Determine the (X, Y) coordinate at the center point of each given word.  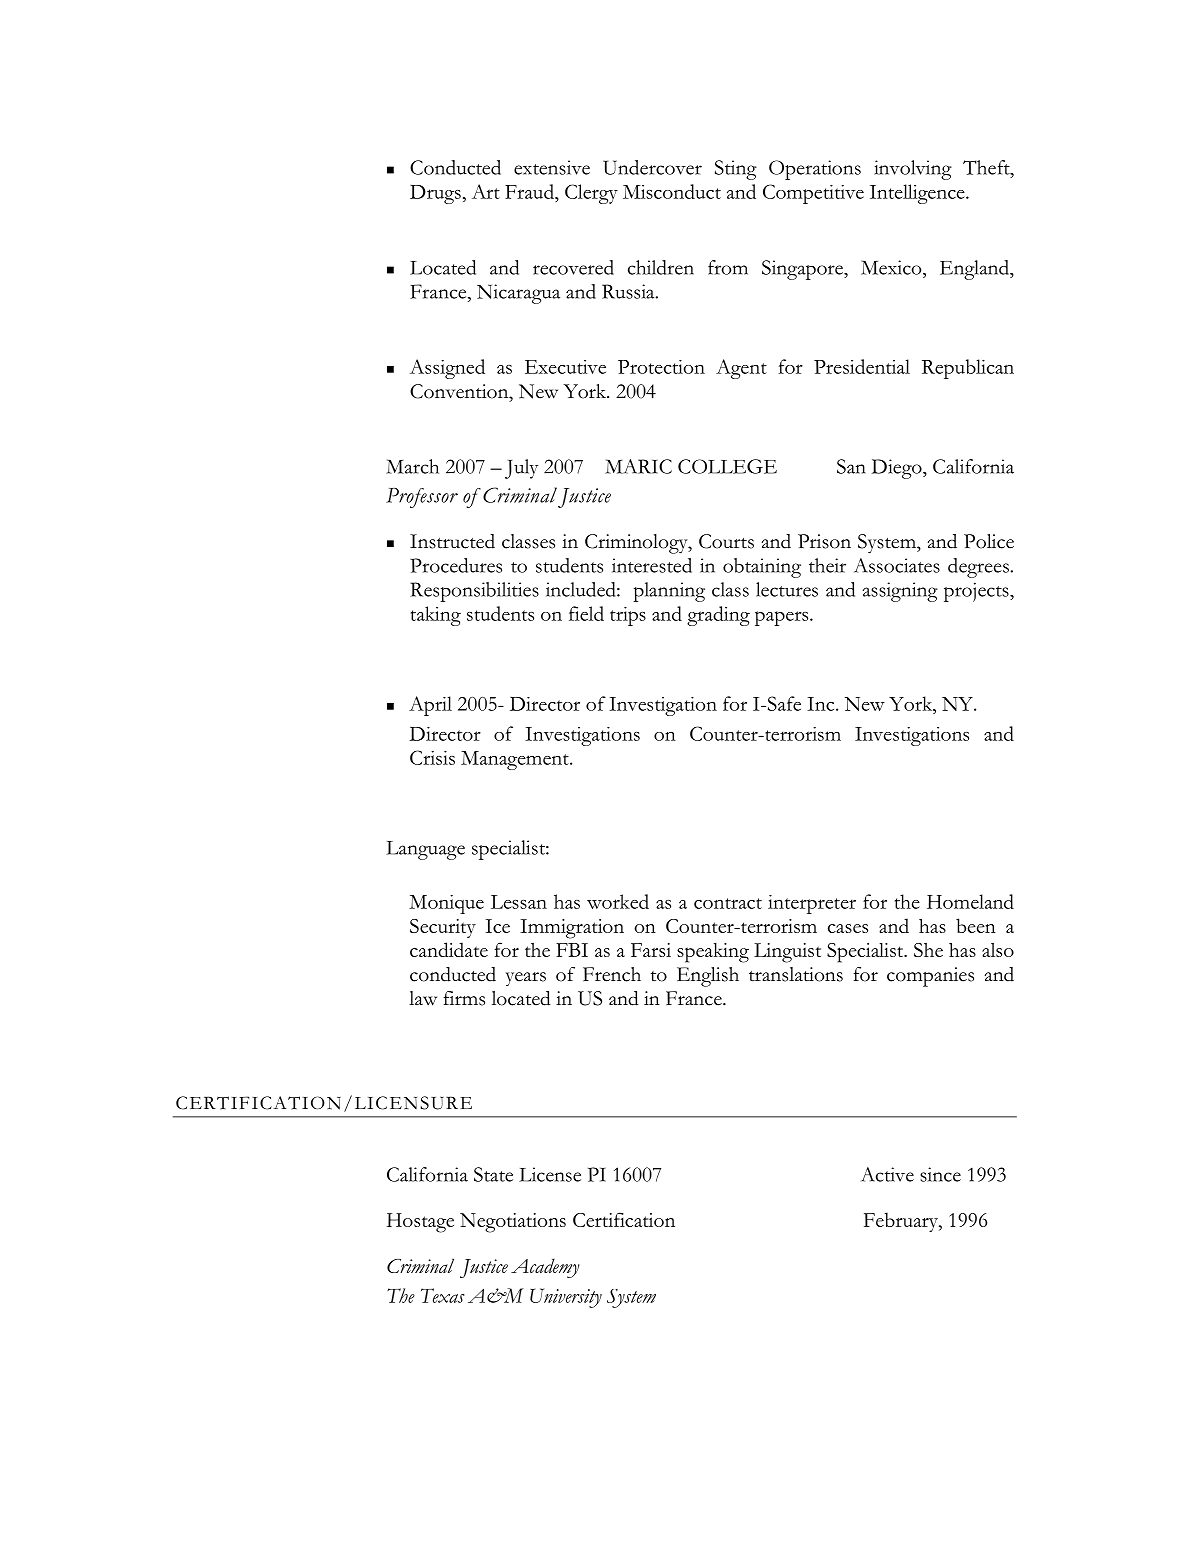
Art (486, 191)
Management (516, 760)
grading (718, 616)
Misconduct (672, 191)
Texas (442, 1295)
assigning (900, 592)
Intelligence (918, 194)
